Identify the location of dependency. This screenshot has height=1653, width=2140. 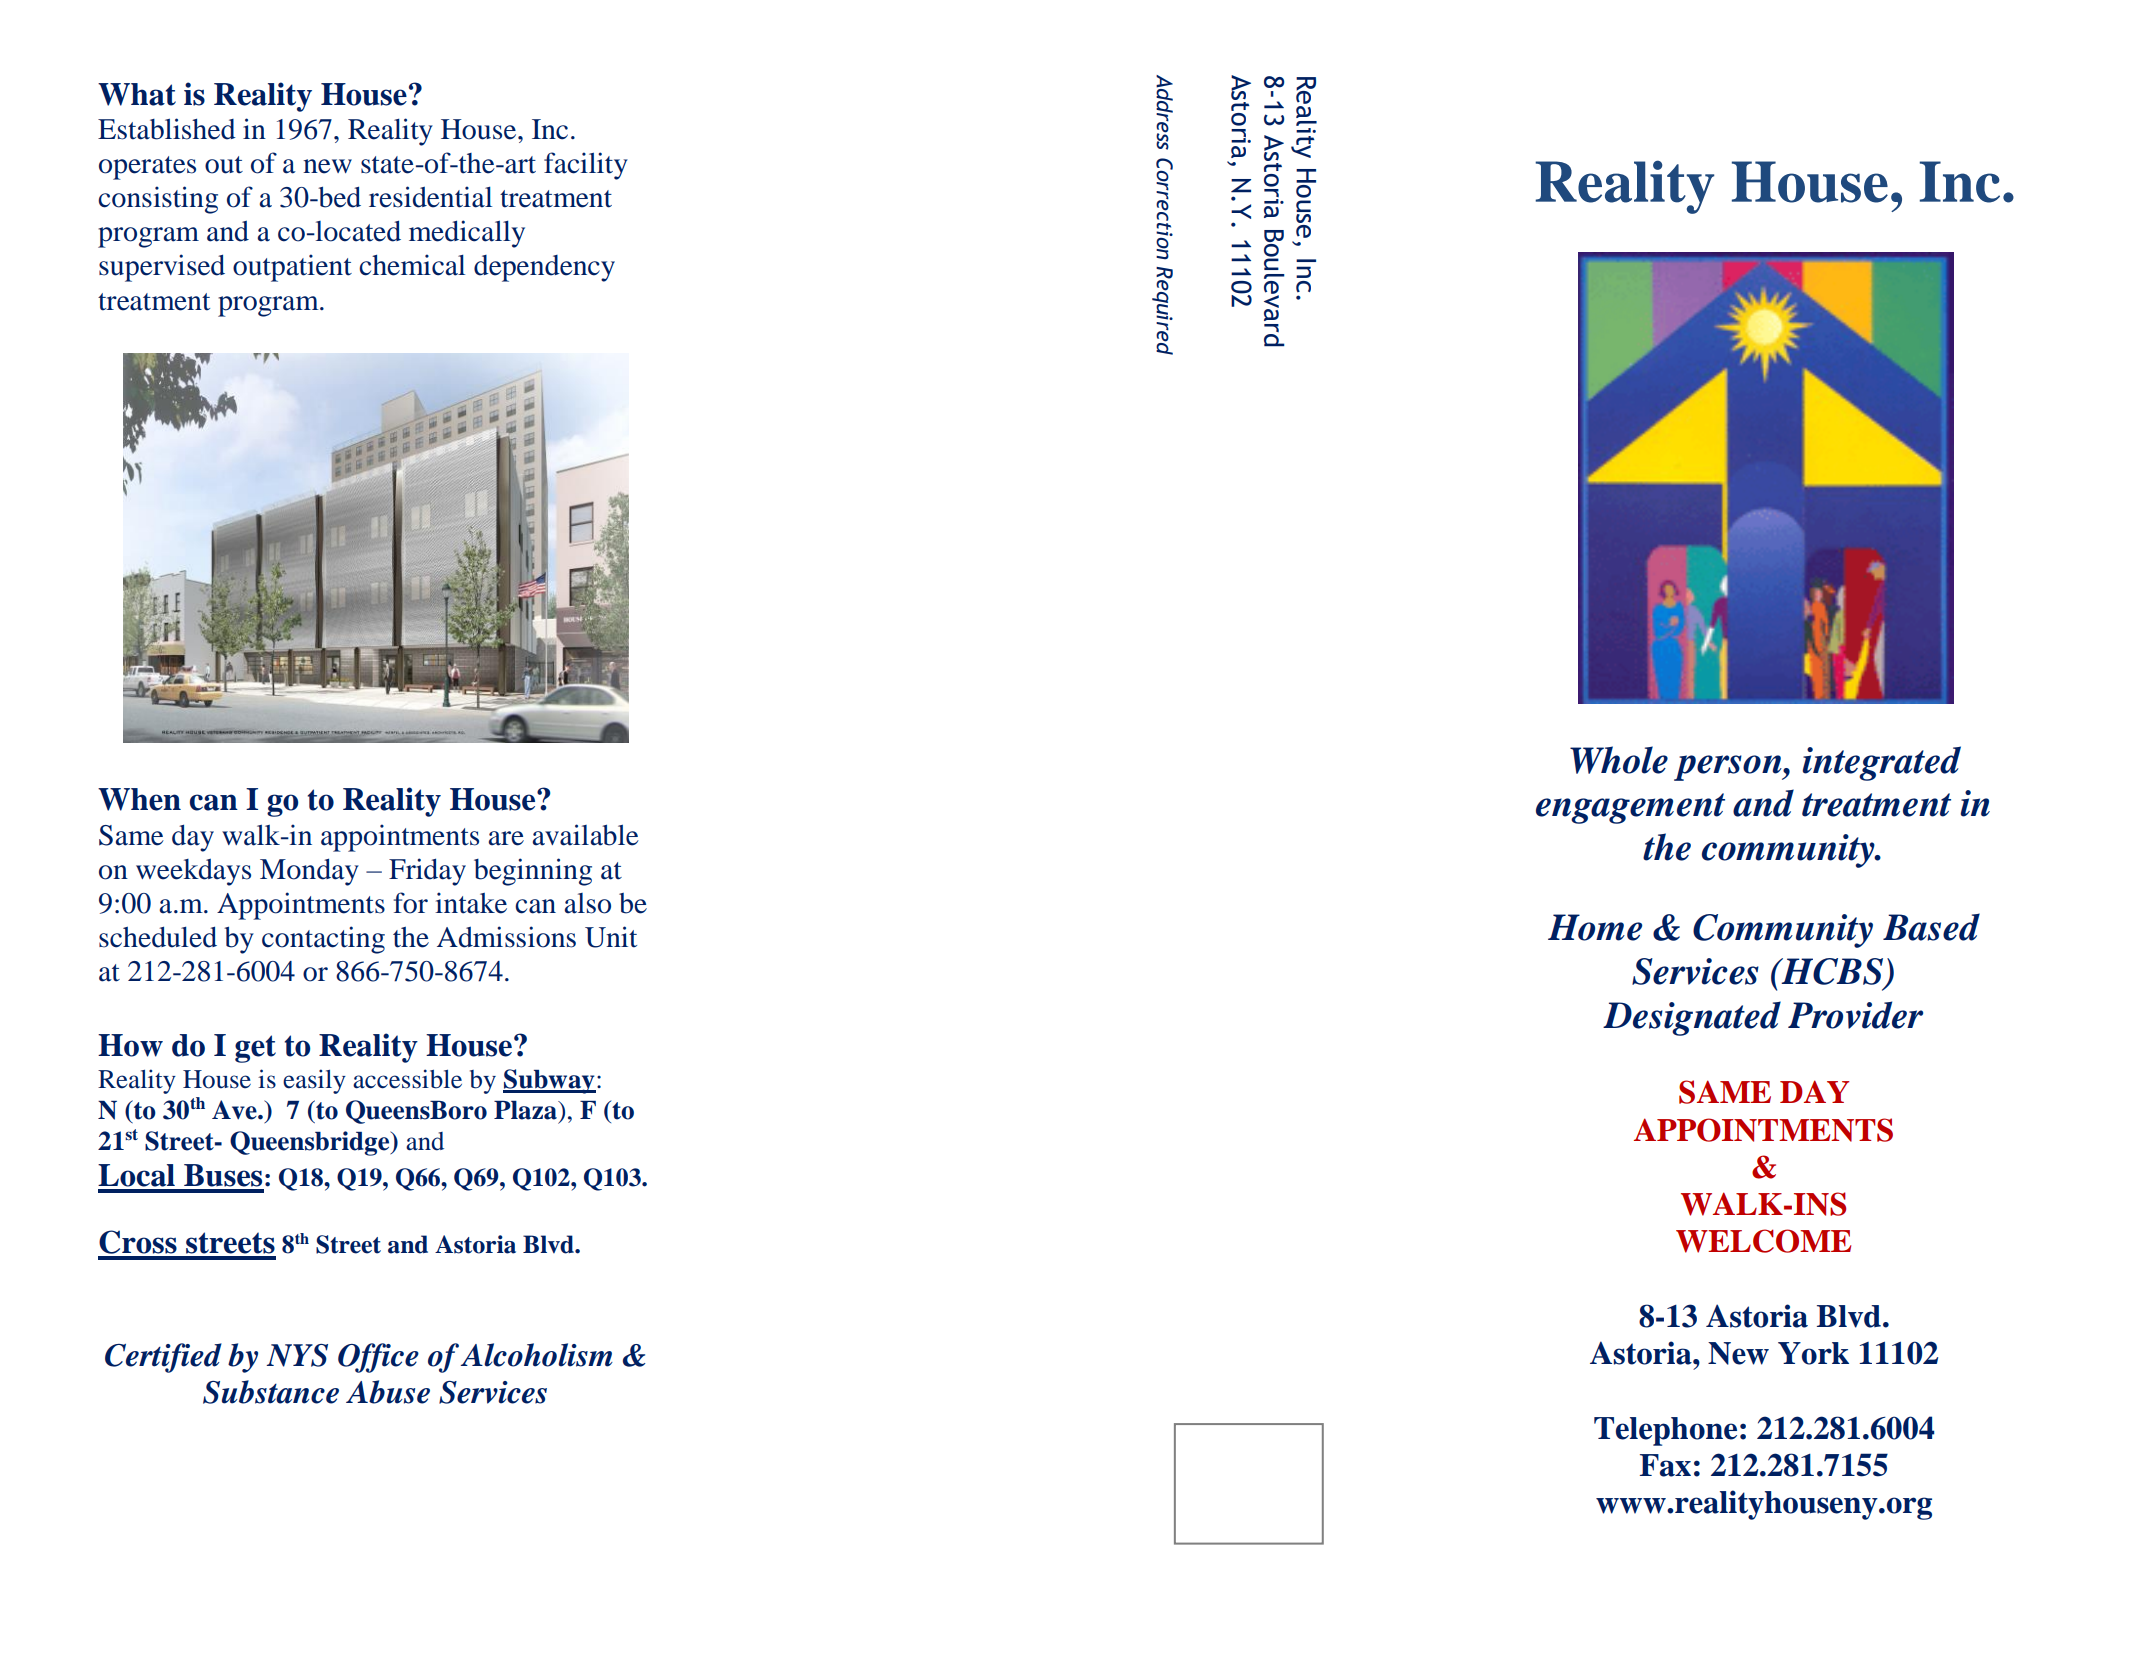
(544, 268).
